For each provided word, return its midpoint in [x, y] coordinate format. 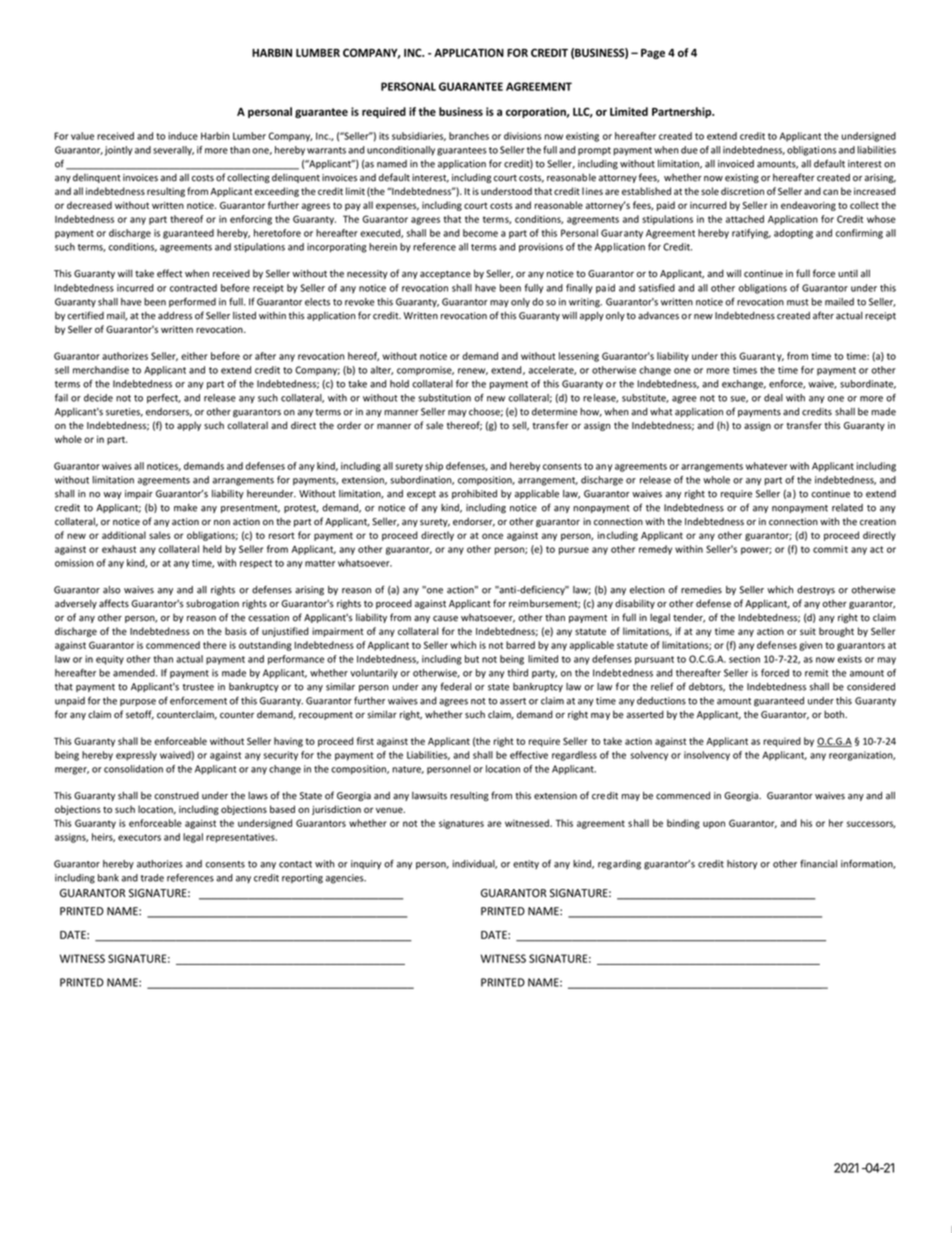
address [175, 316]
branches [469, 136]
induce [183, 136]
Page [653, 54]
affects [114, 603]
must [798, 302]
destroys [816, 590]
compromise [425, 371]
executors [139, 837]
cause [445, 619]
